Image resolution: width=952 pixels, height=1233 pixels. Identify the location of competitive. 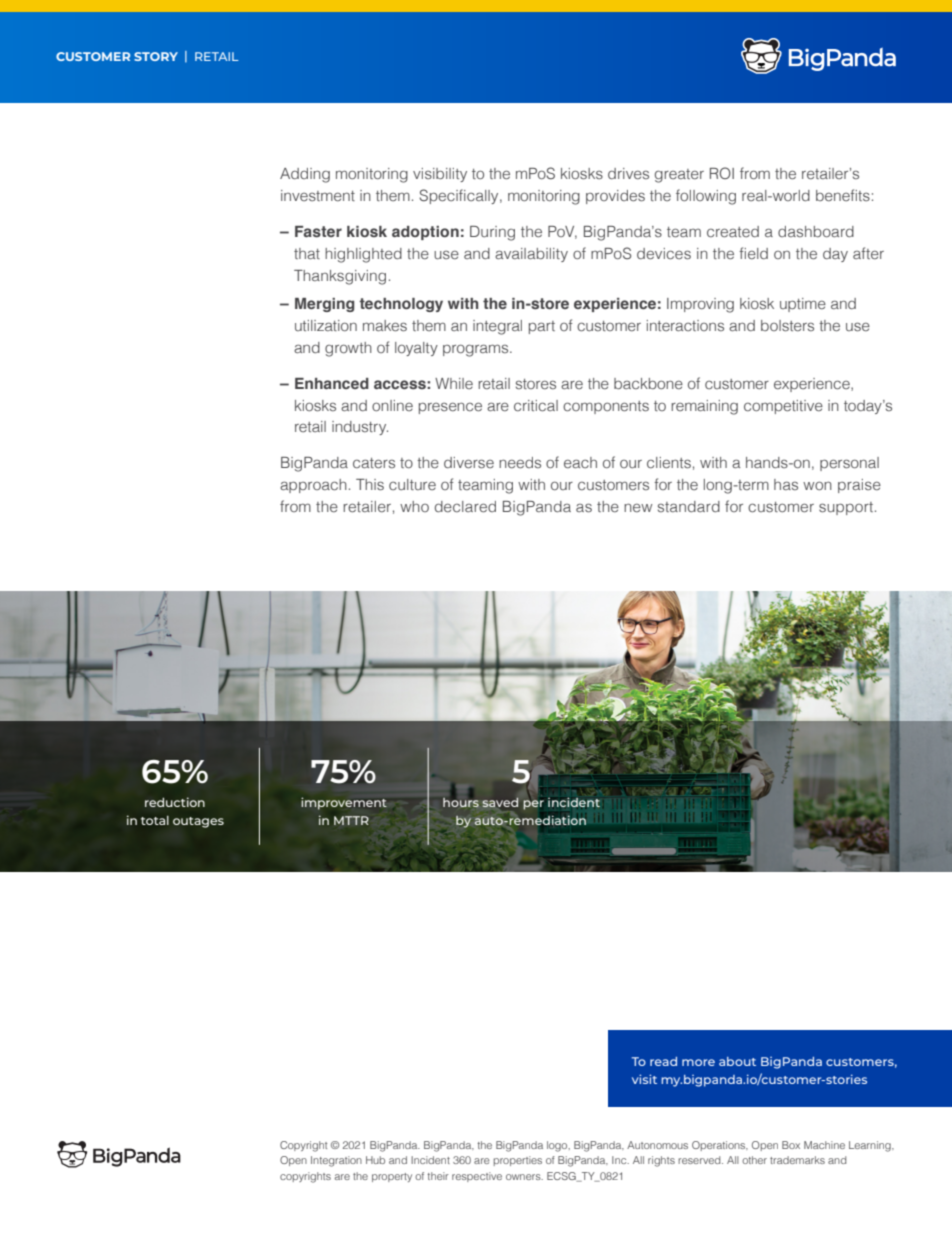
(783, 407).
